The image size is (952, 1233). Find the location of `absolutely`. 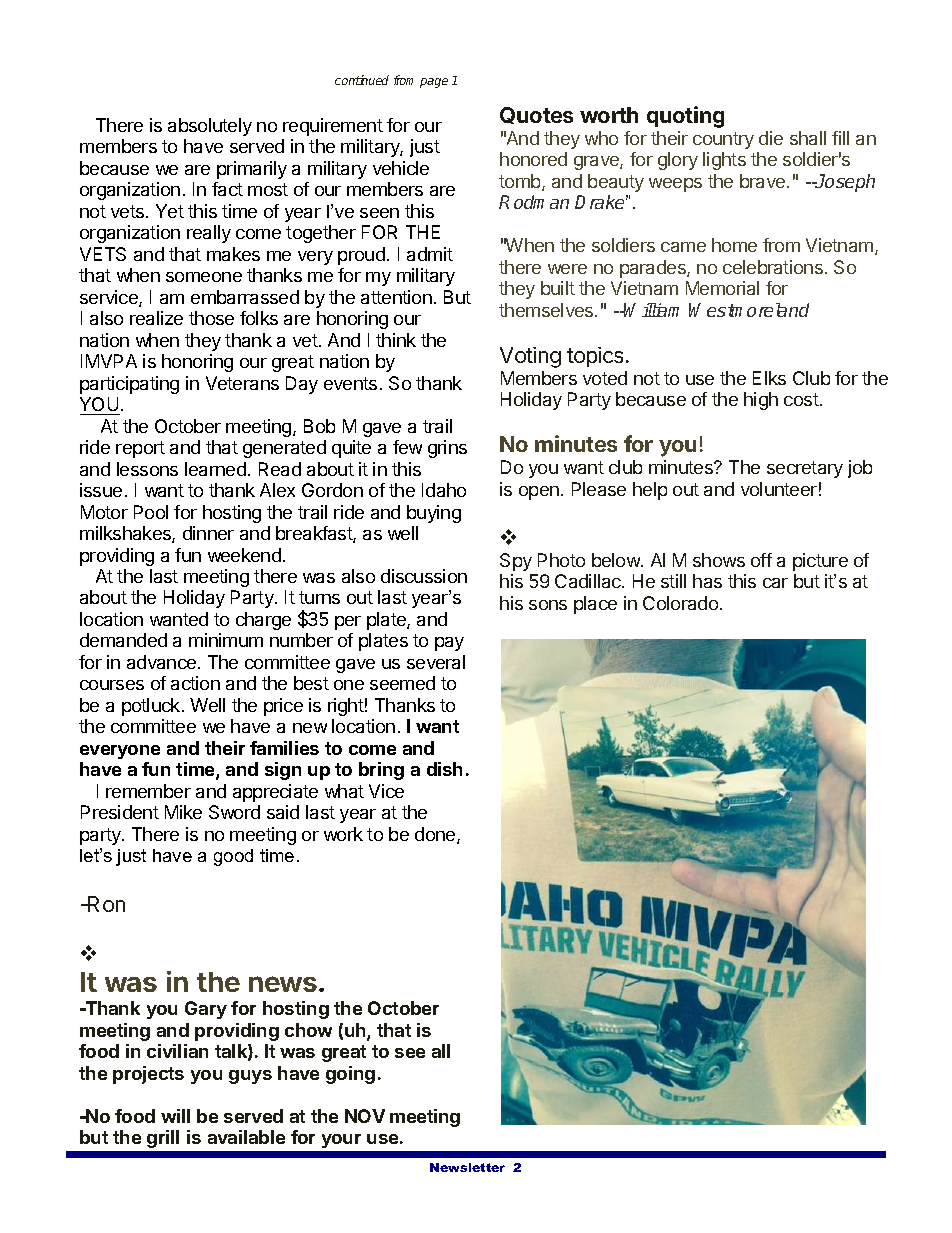

absolutely is located at coordinates (210, 127).
